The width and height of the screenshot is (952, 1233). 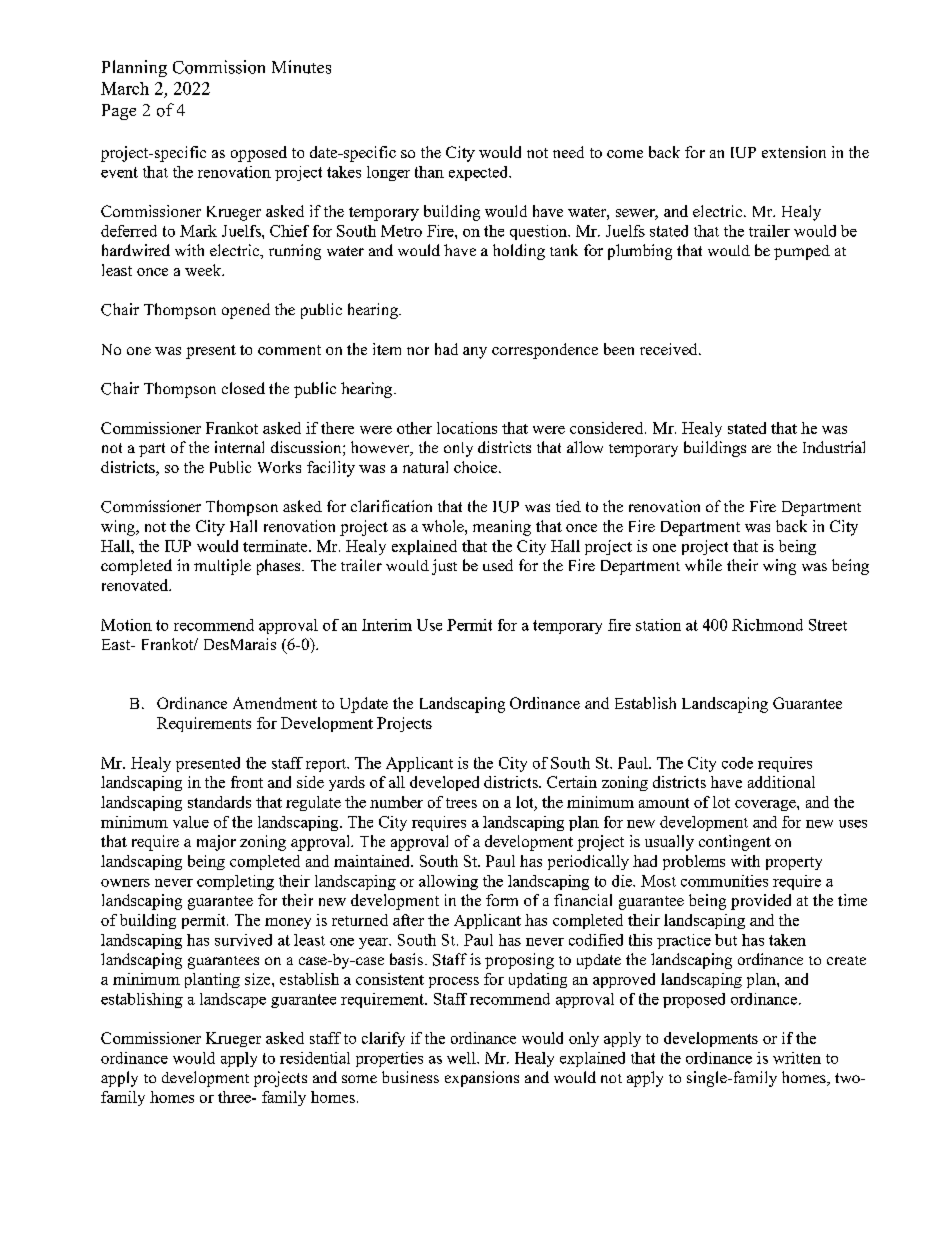 What do you see at coordinates (222, 567) in the screenshot?
I see `multiple` at bounding box center [222, 567].
